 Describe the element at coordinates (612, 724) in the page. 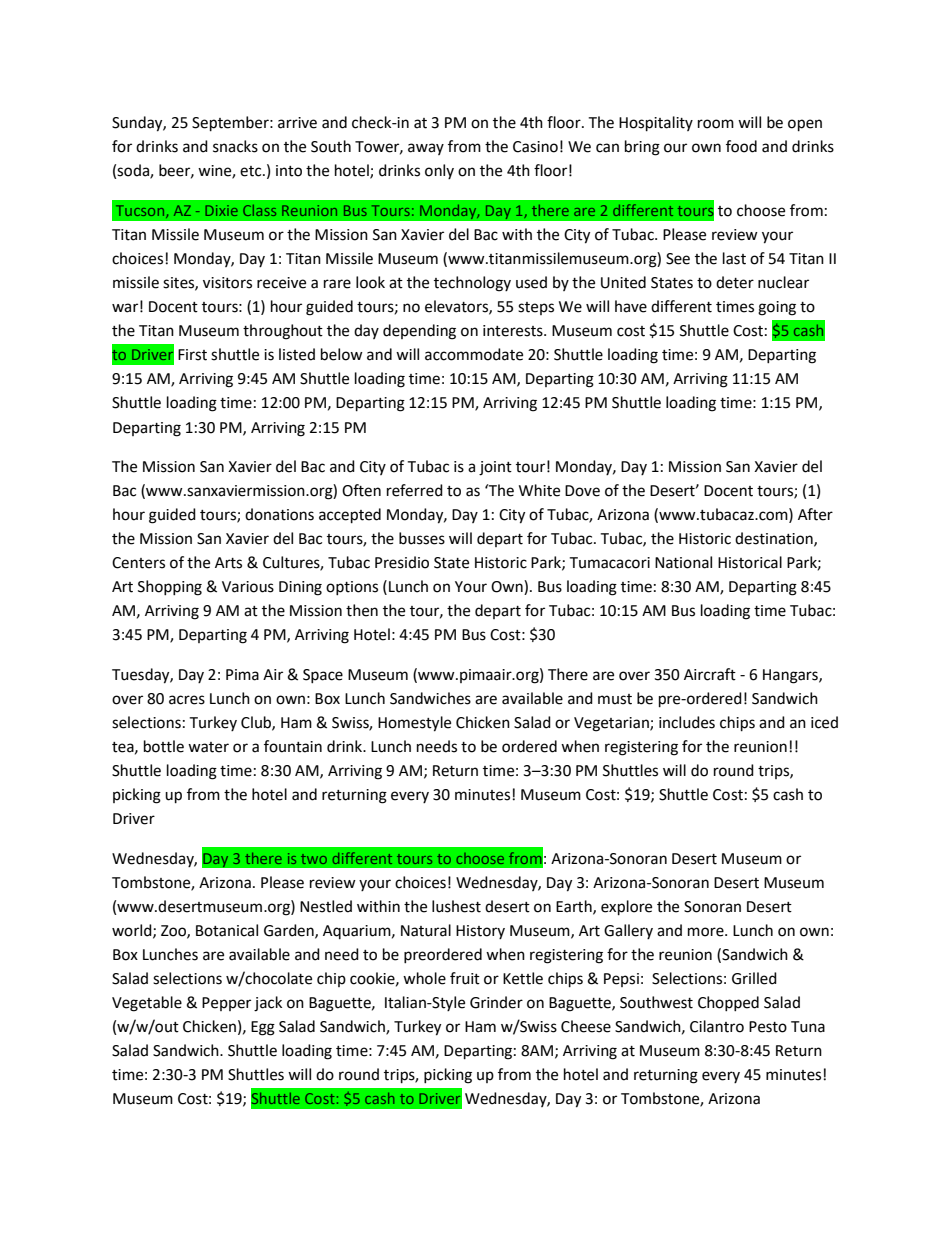

I see `Vegetarian` at that location.
